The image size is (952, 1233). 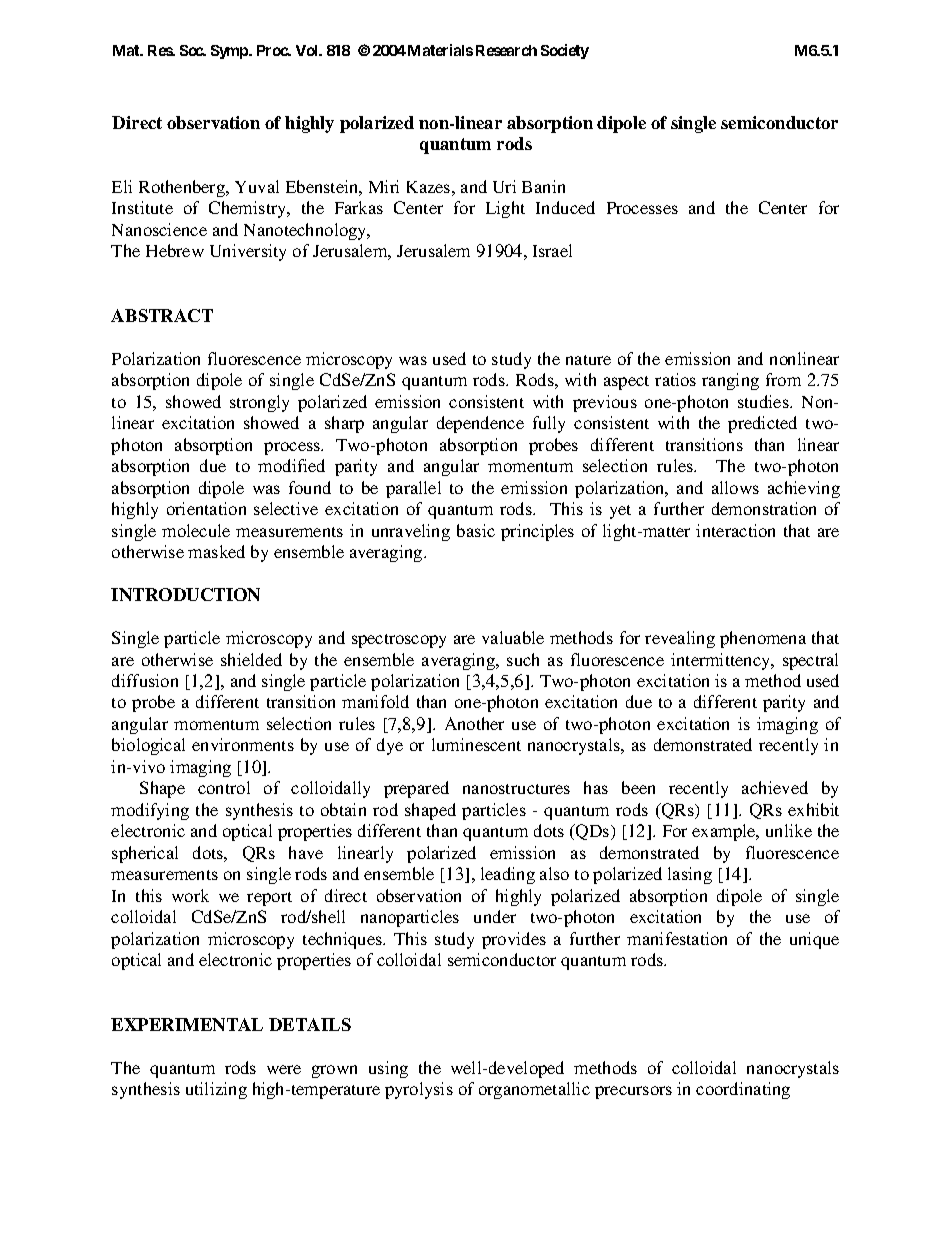 I want to click on nature, so click(x=588, y=360).
